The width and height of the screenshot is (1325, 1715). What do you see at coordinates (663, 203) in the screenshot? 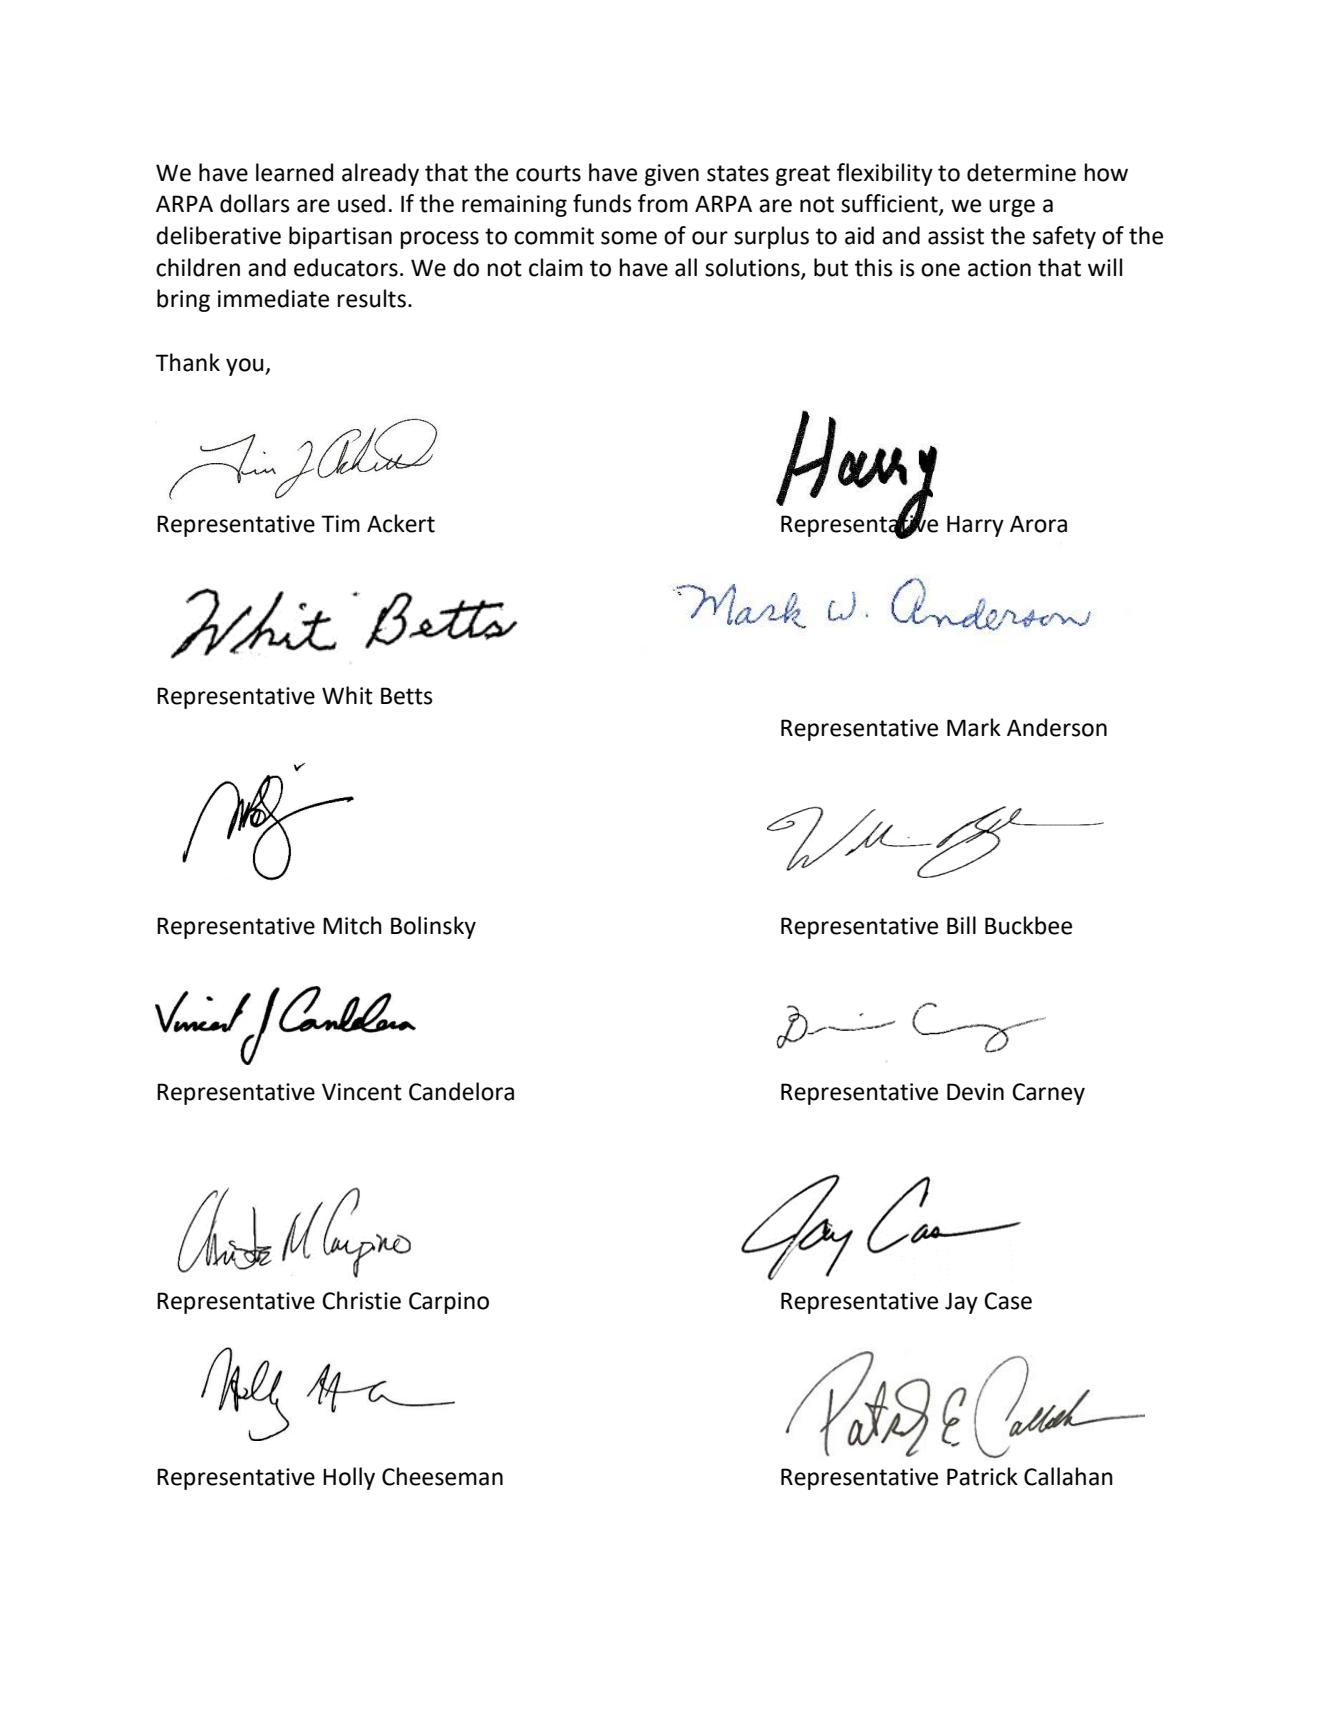
I see `from` at bounding box center [663, 203].
